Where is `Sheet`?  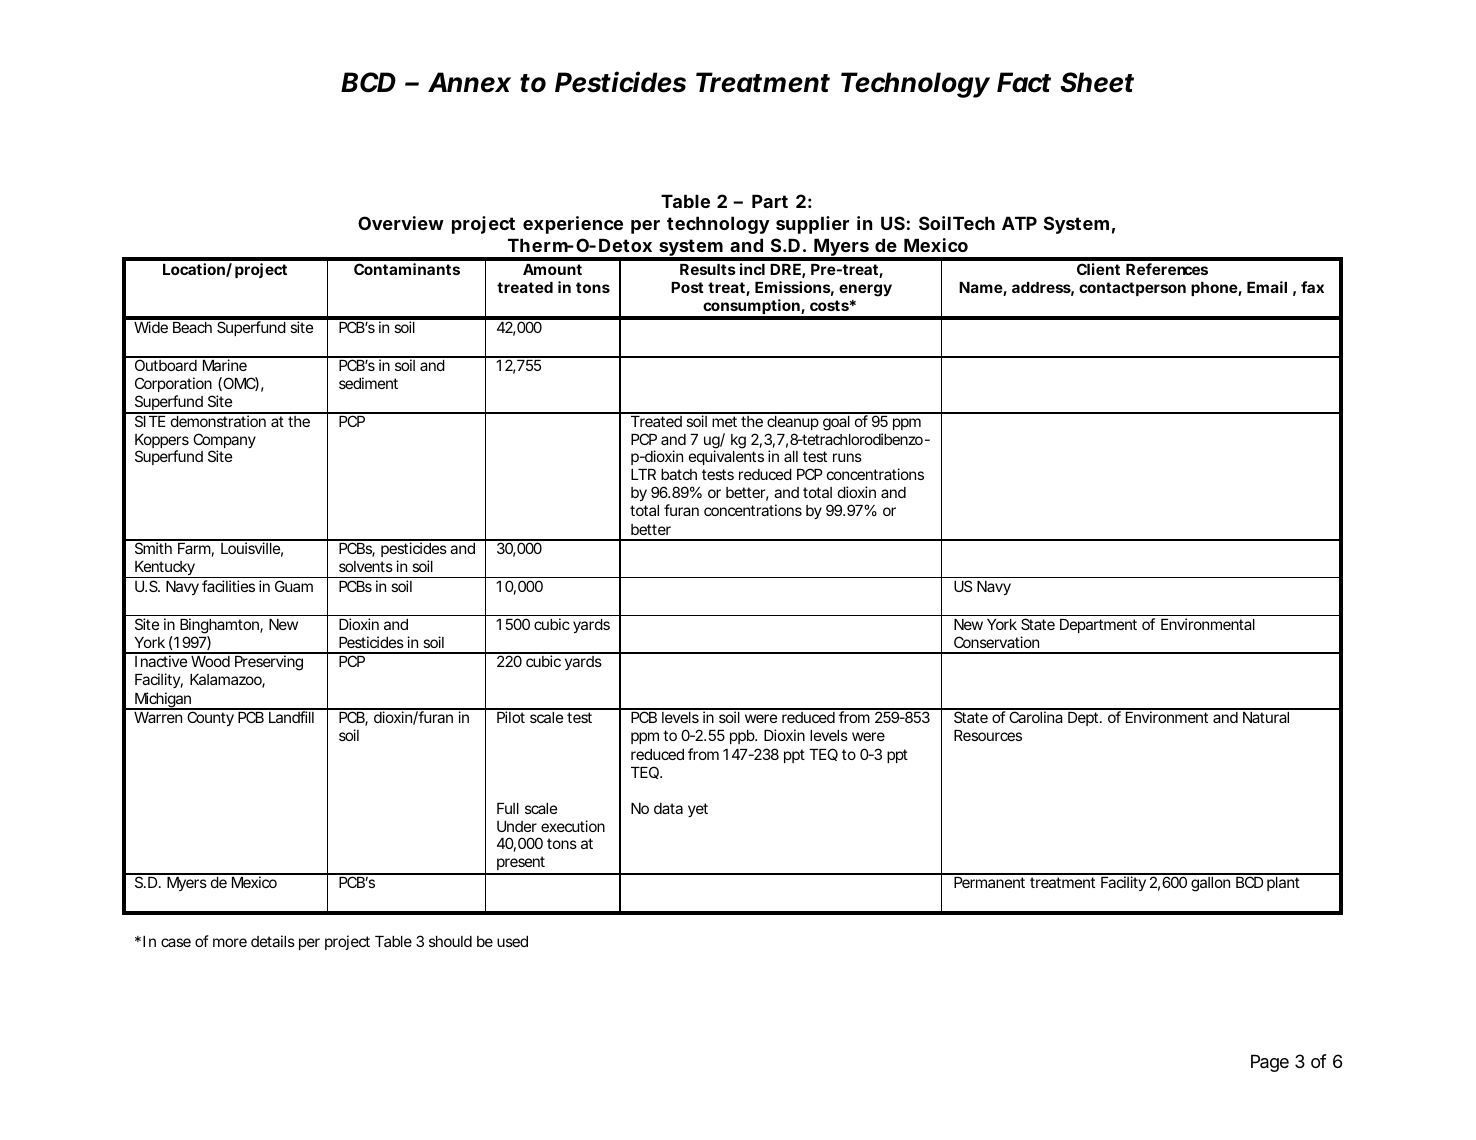
Sheet is located at coordinates (1097, 82).
